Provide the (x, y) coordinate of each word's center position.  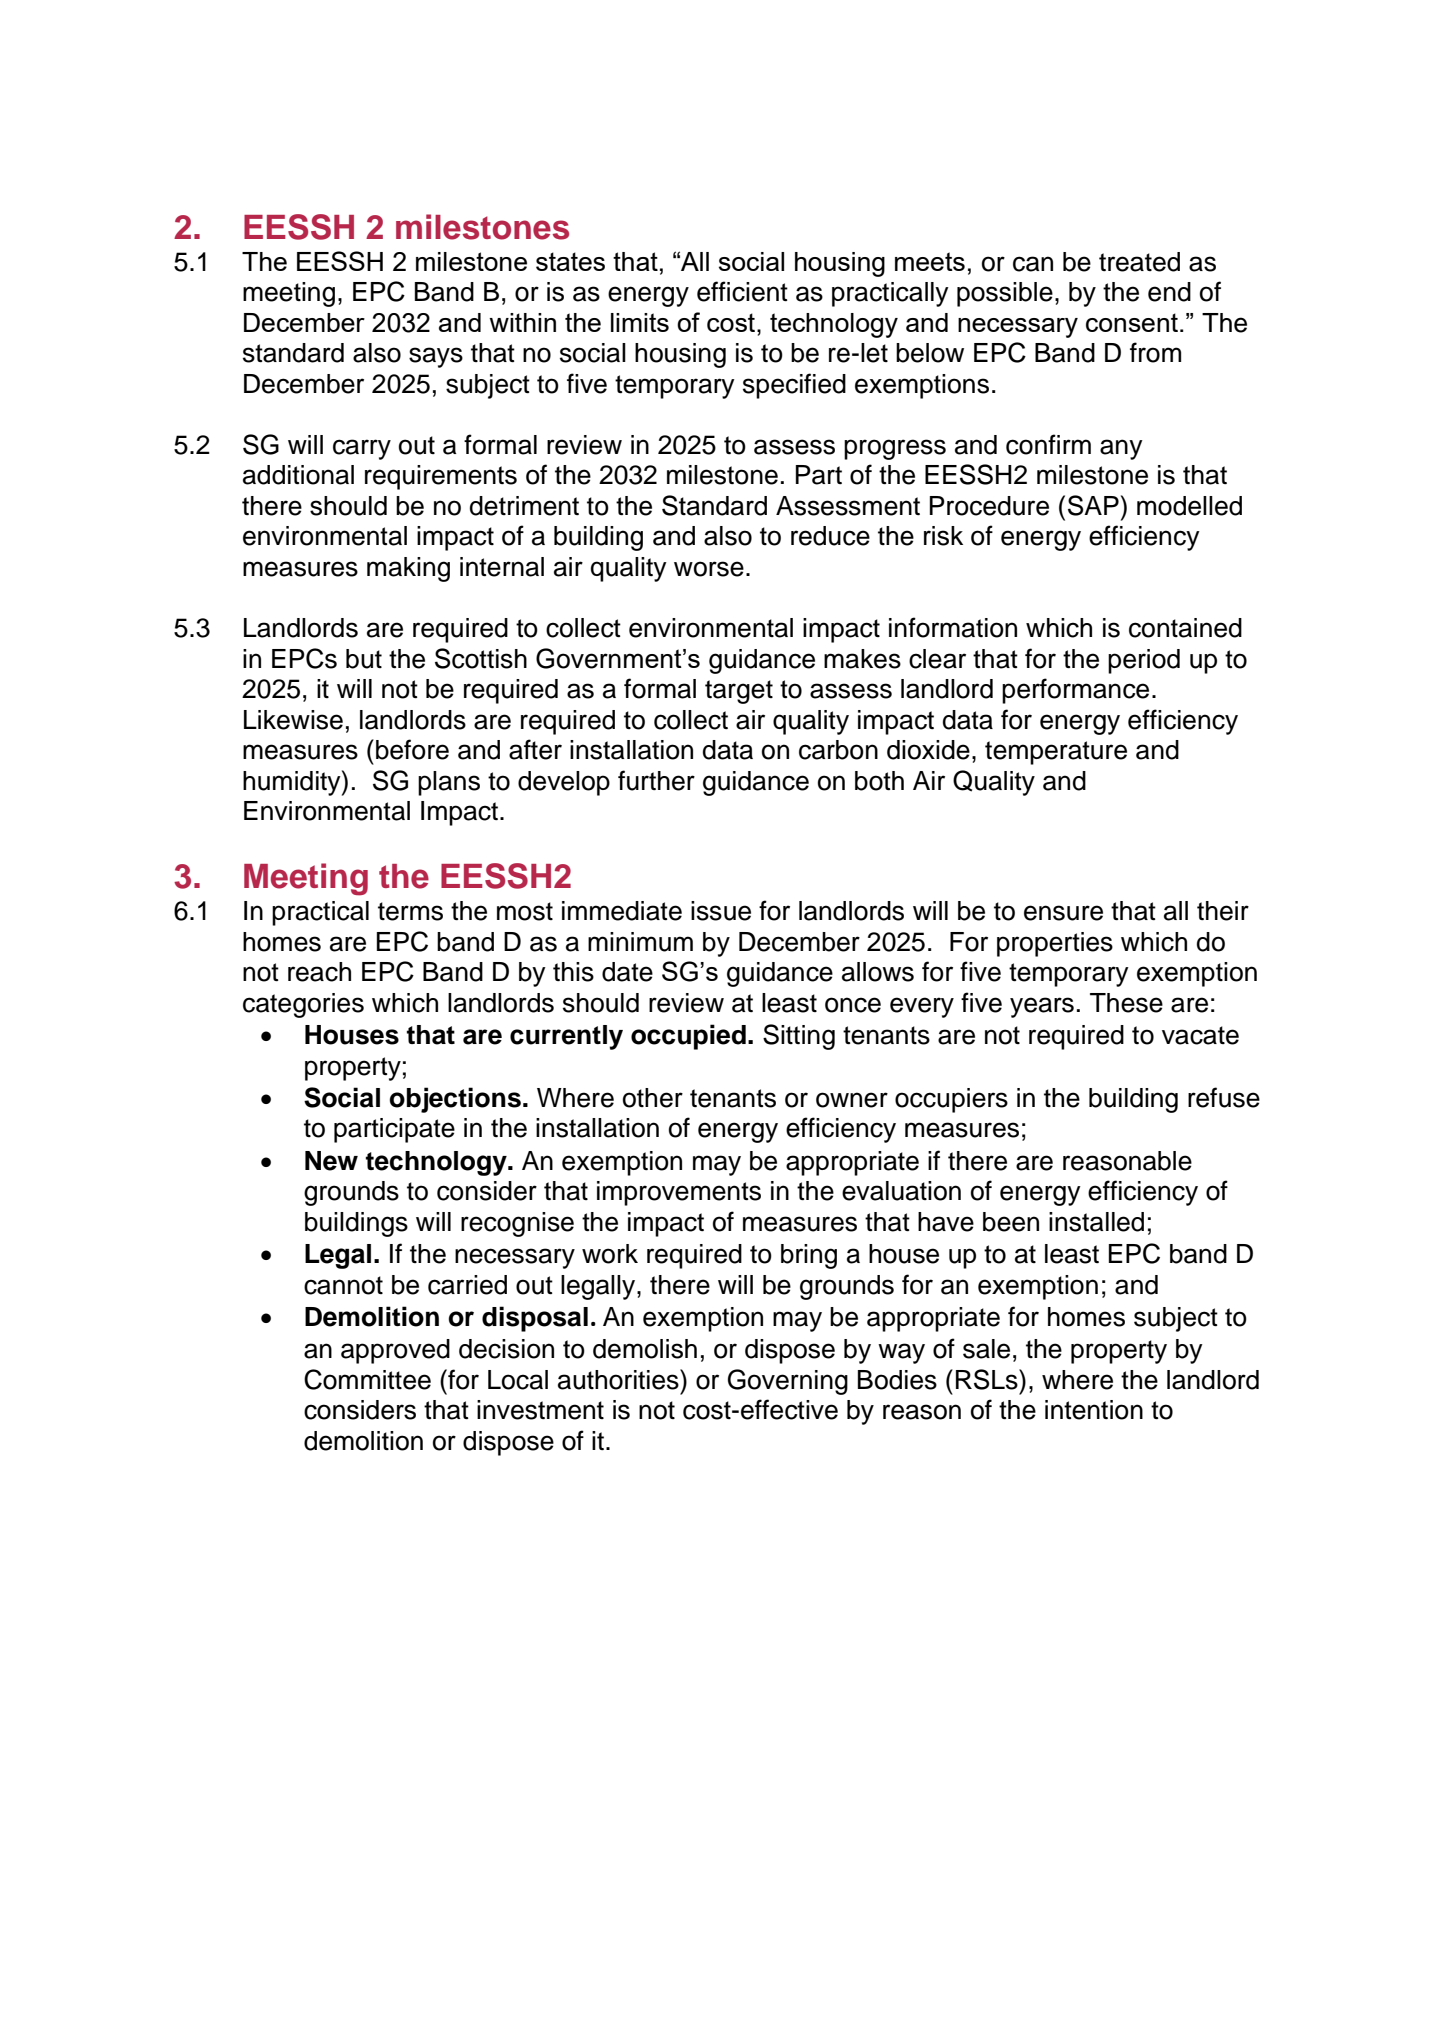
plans (449, 783)
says (436, 357)
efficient (742, 291)
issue (721, 911)
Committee (367, 1379)
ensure (1063, 913)
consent (1132, 322)
